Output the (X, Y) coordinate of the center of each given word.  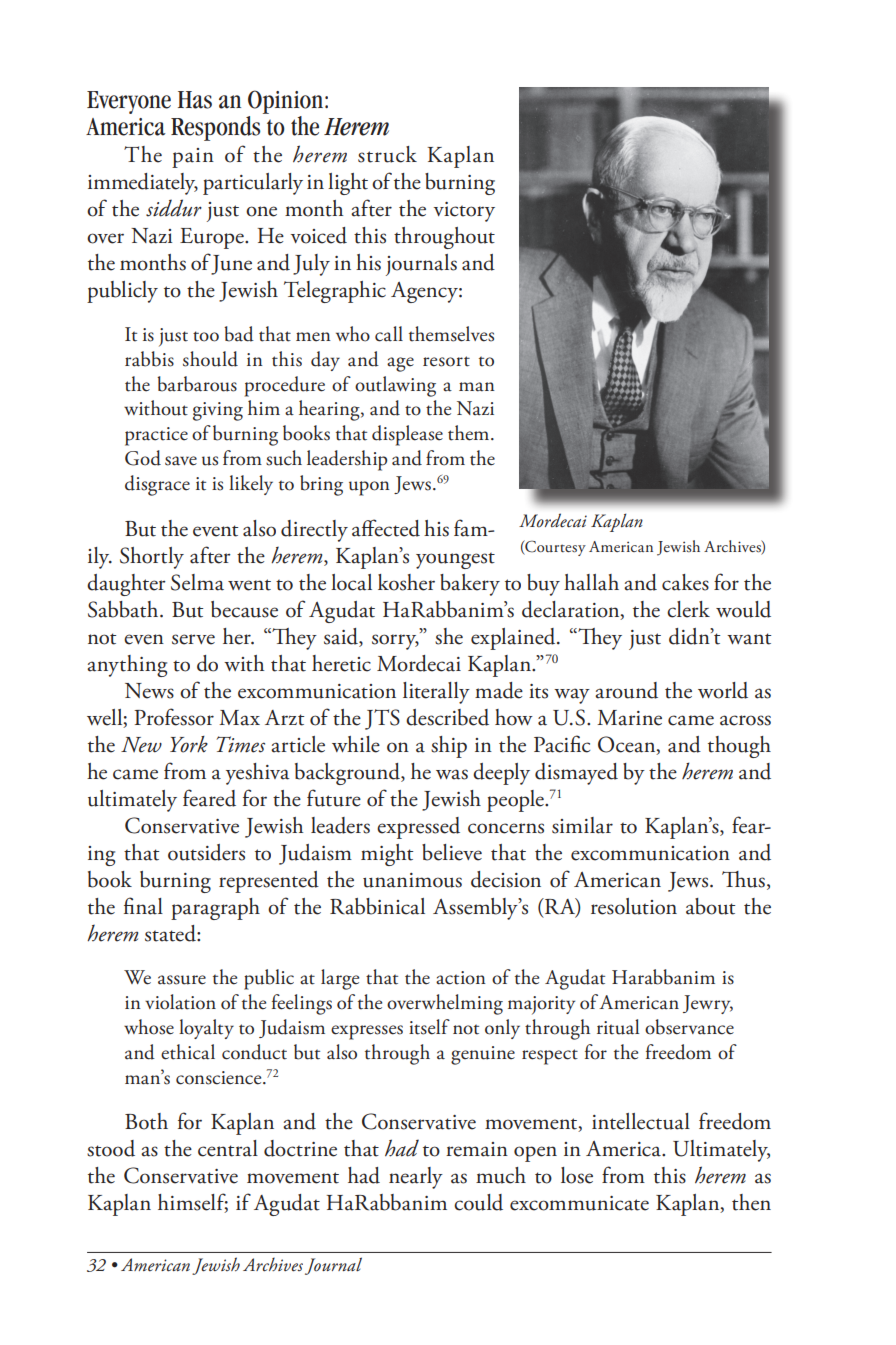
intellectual (641, 1121)
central (228, 1148)
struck (387, 154)
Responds (215, 128)
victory (464, 212)
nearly (416, 1178)
